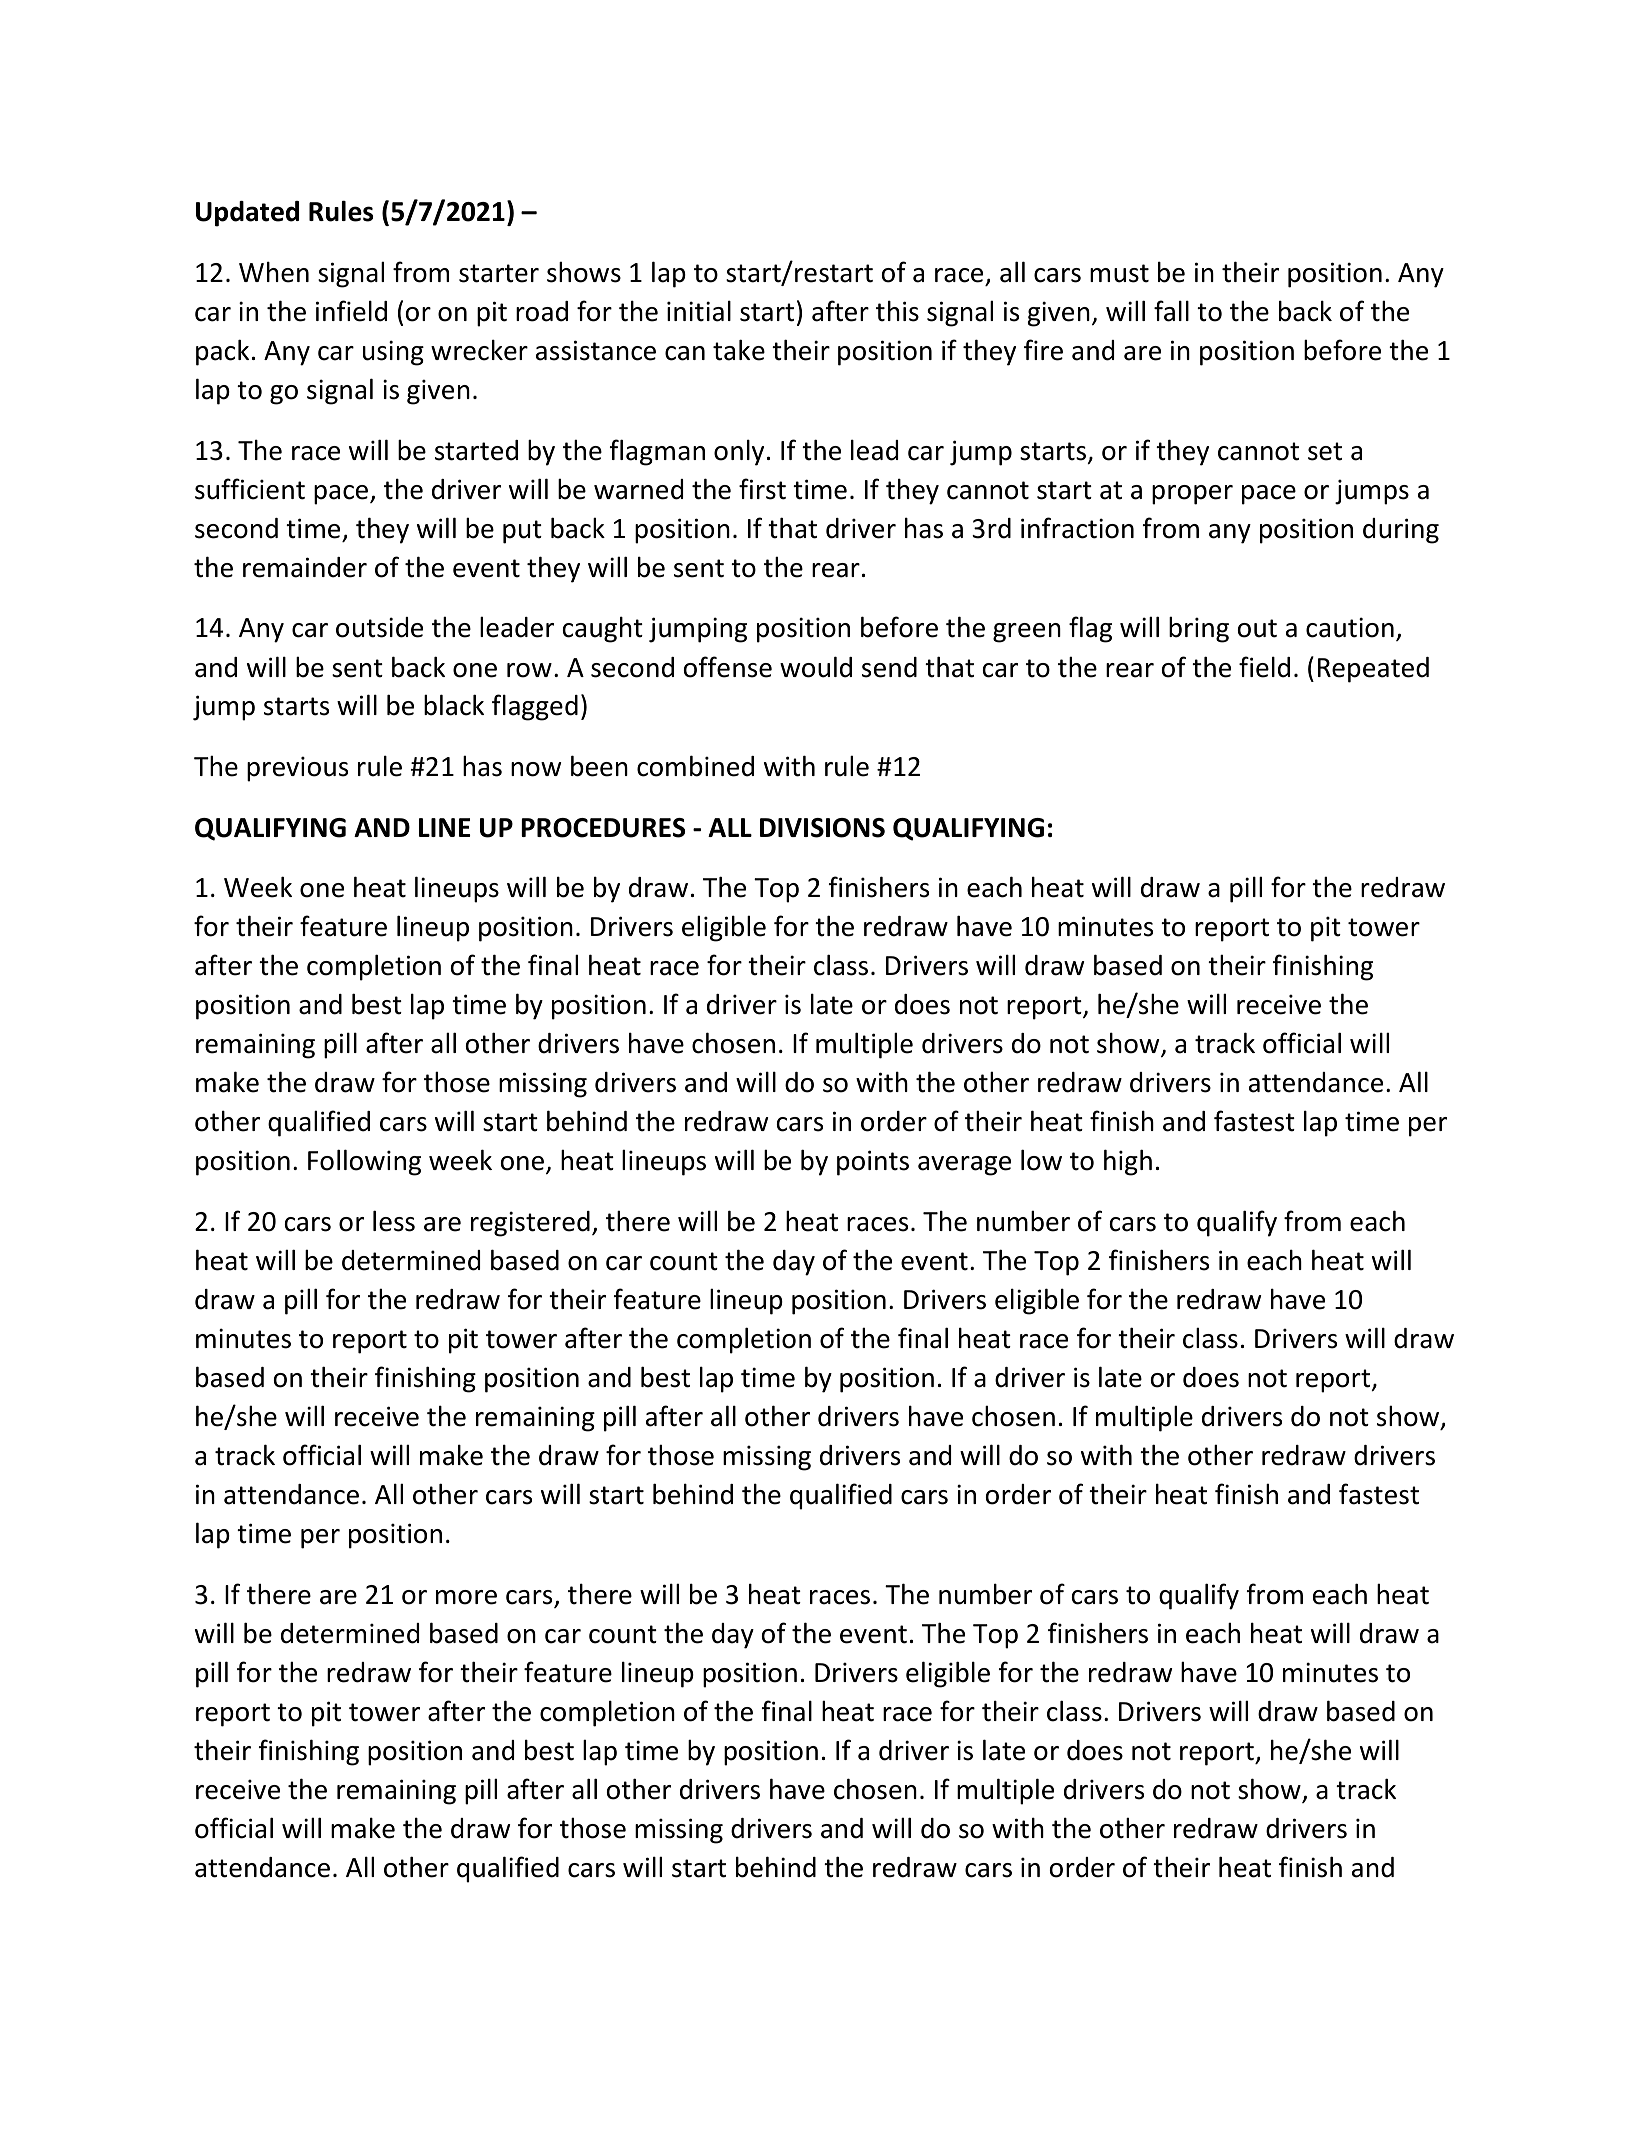  I want to click on fall, so click(1171, 311).
